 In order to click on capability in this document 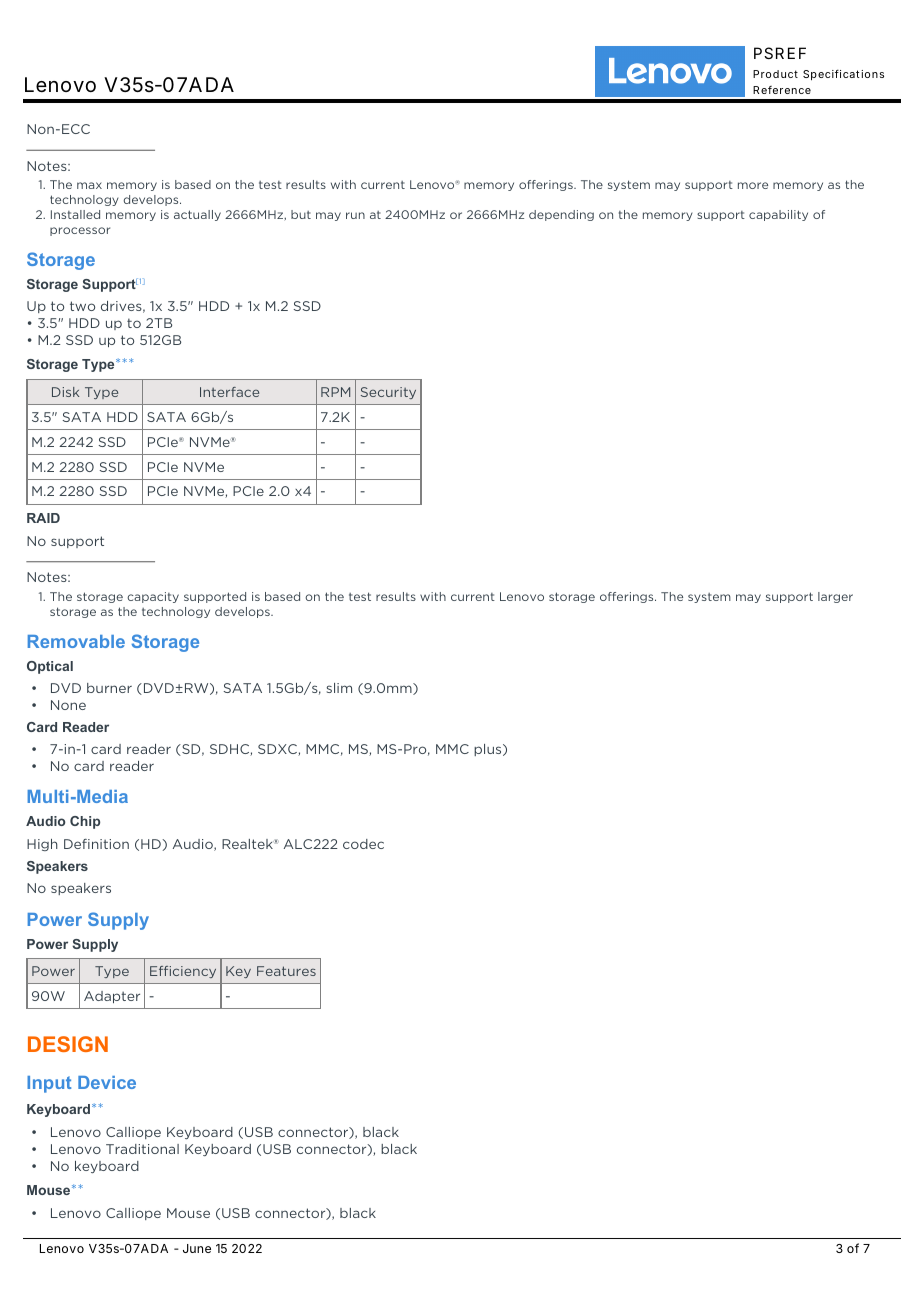, I will do `click(778, 215)`.
